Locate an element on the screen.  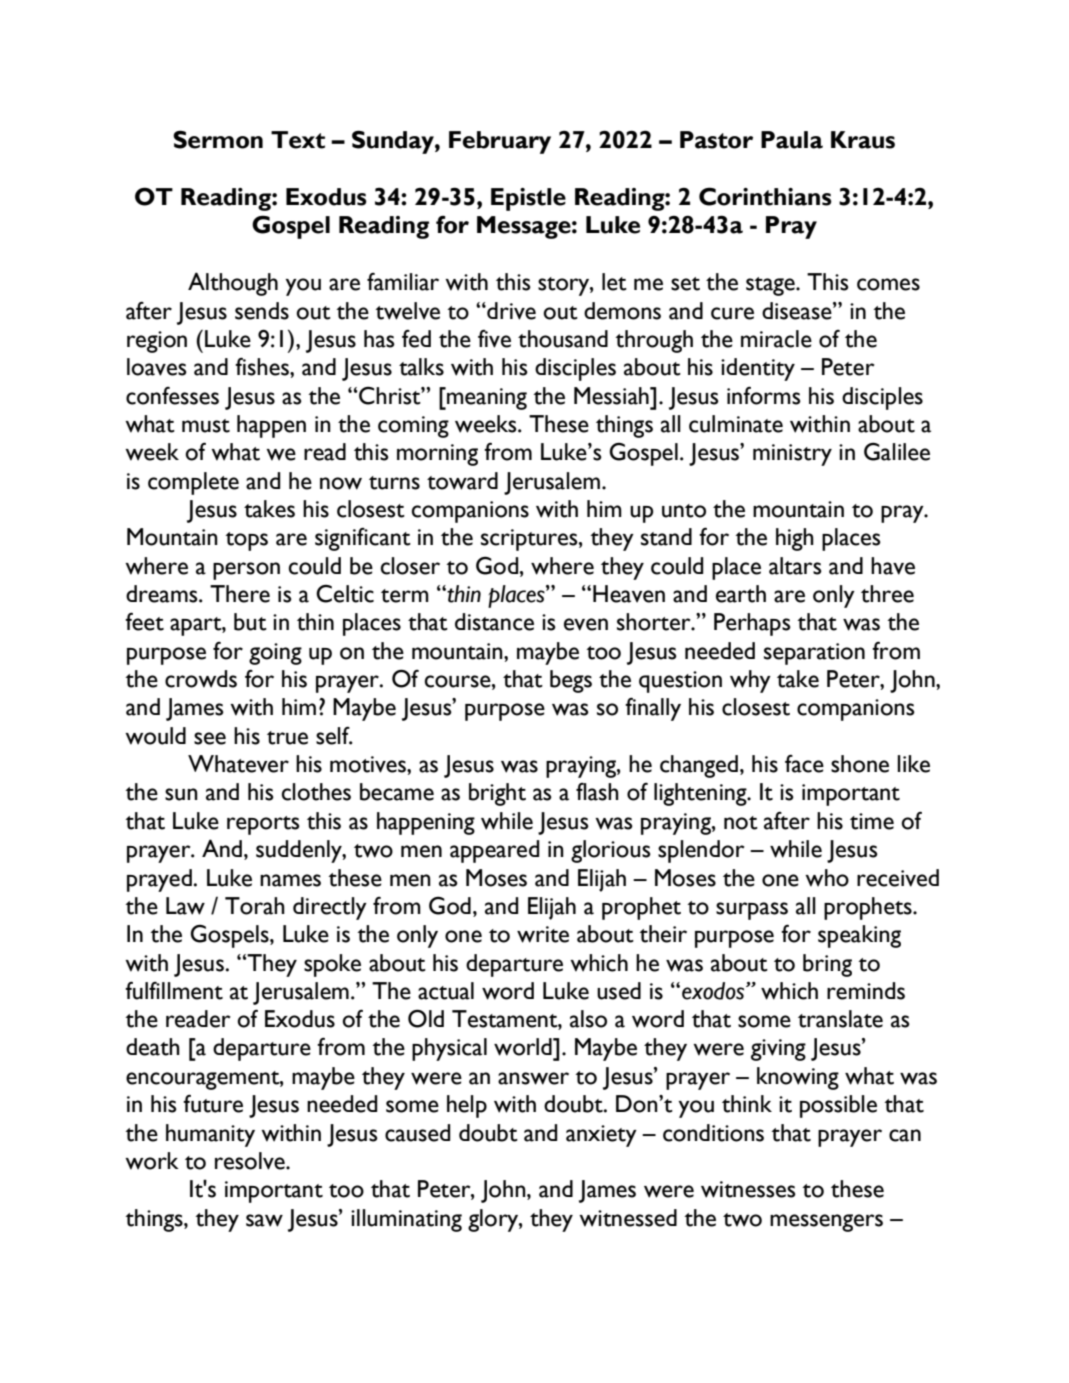
Paula is located at coordinates (792, 140).
